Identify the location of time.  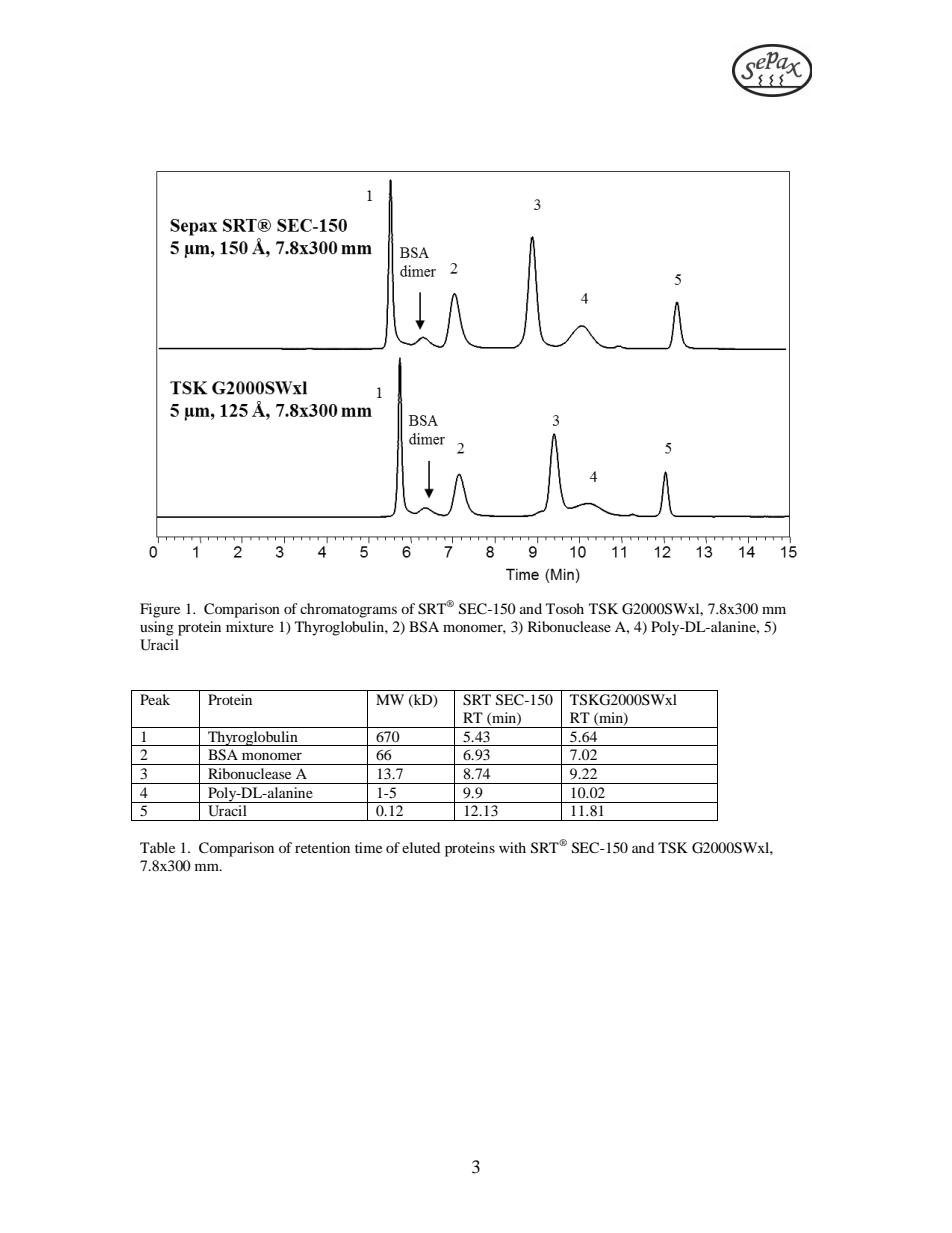
(368, 847).
